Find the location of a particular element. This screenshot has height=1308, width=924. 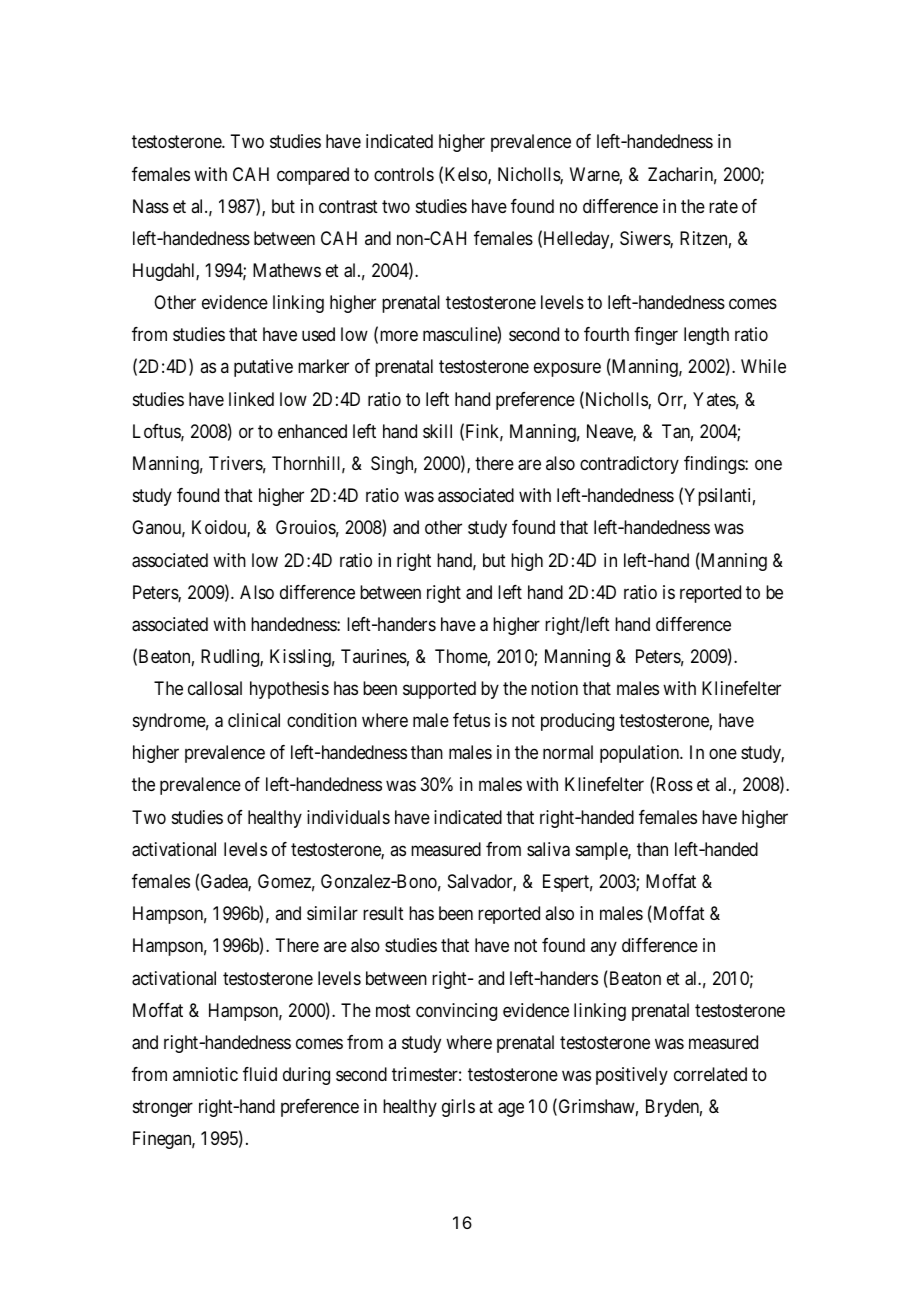

rate is located at coordinates (723, 207).
